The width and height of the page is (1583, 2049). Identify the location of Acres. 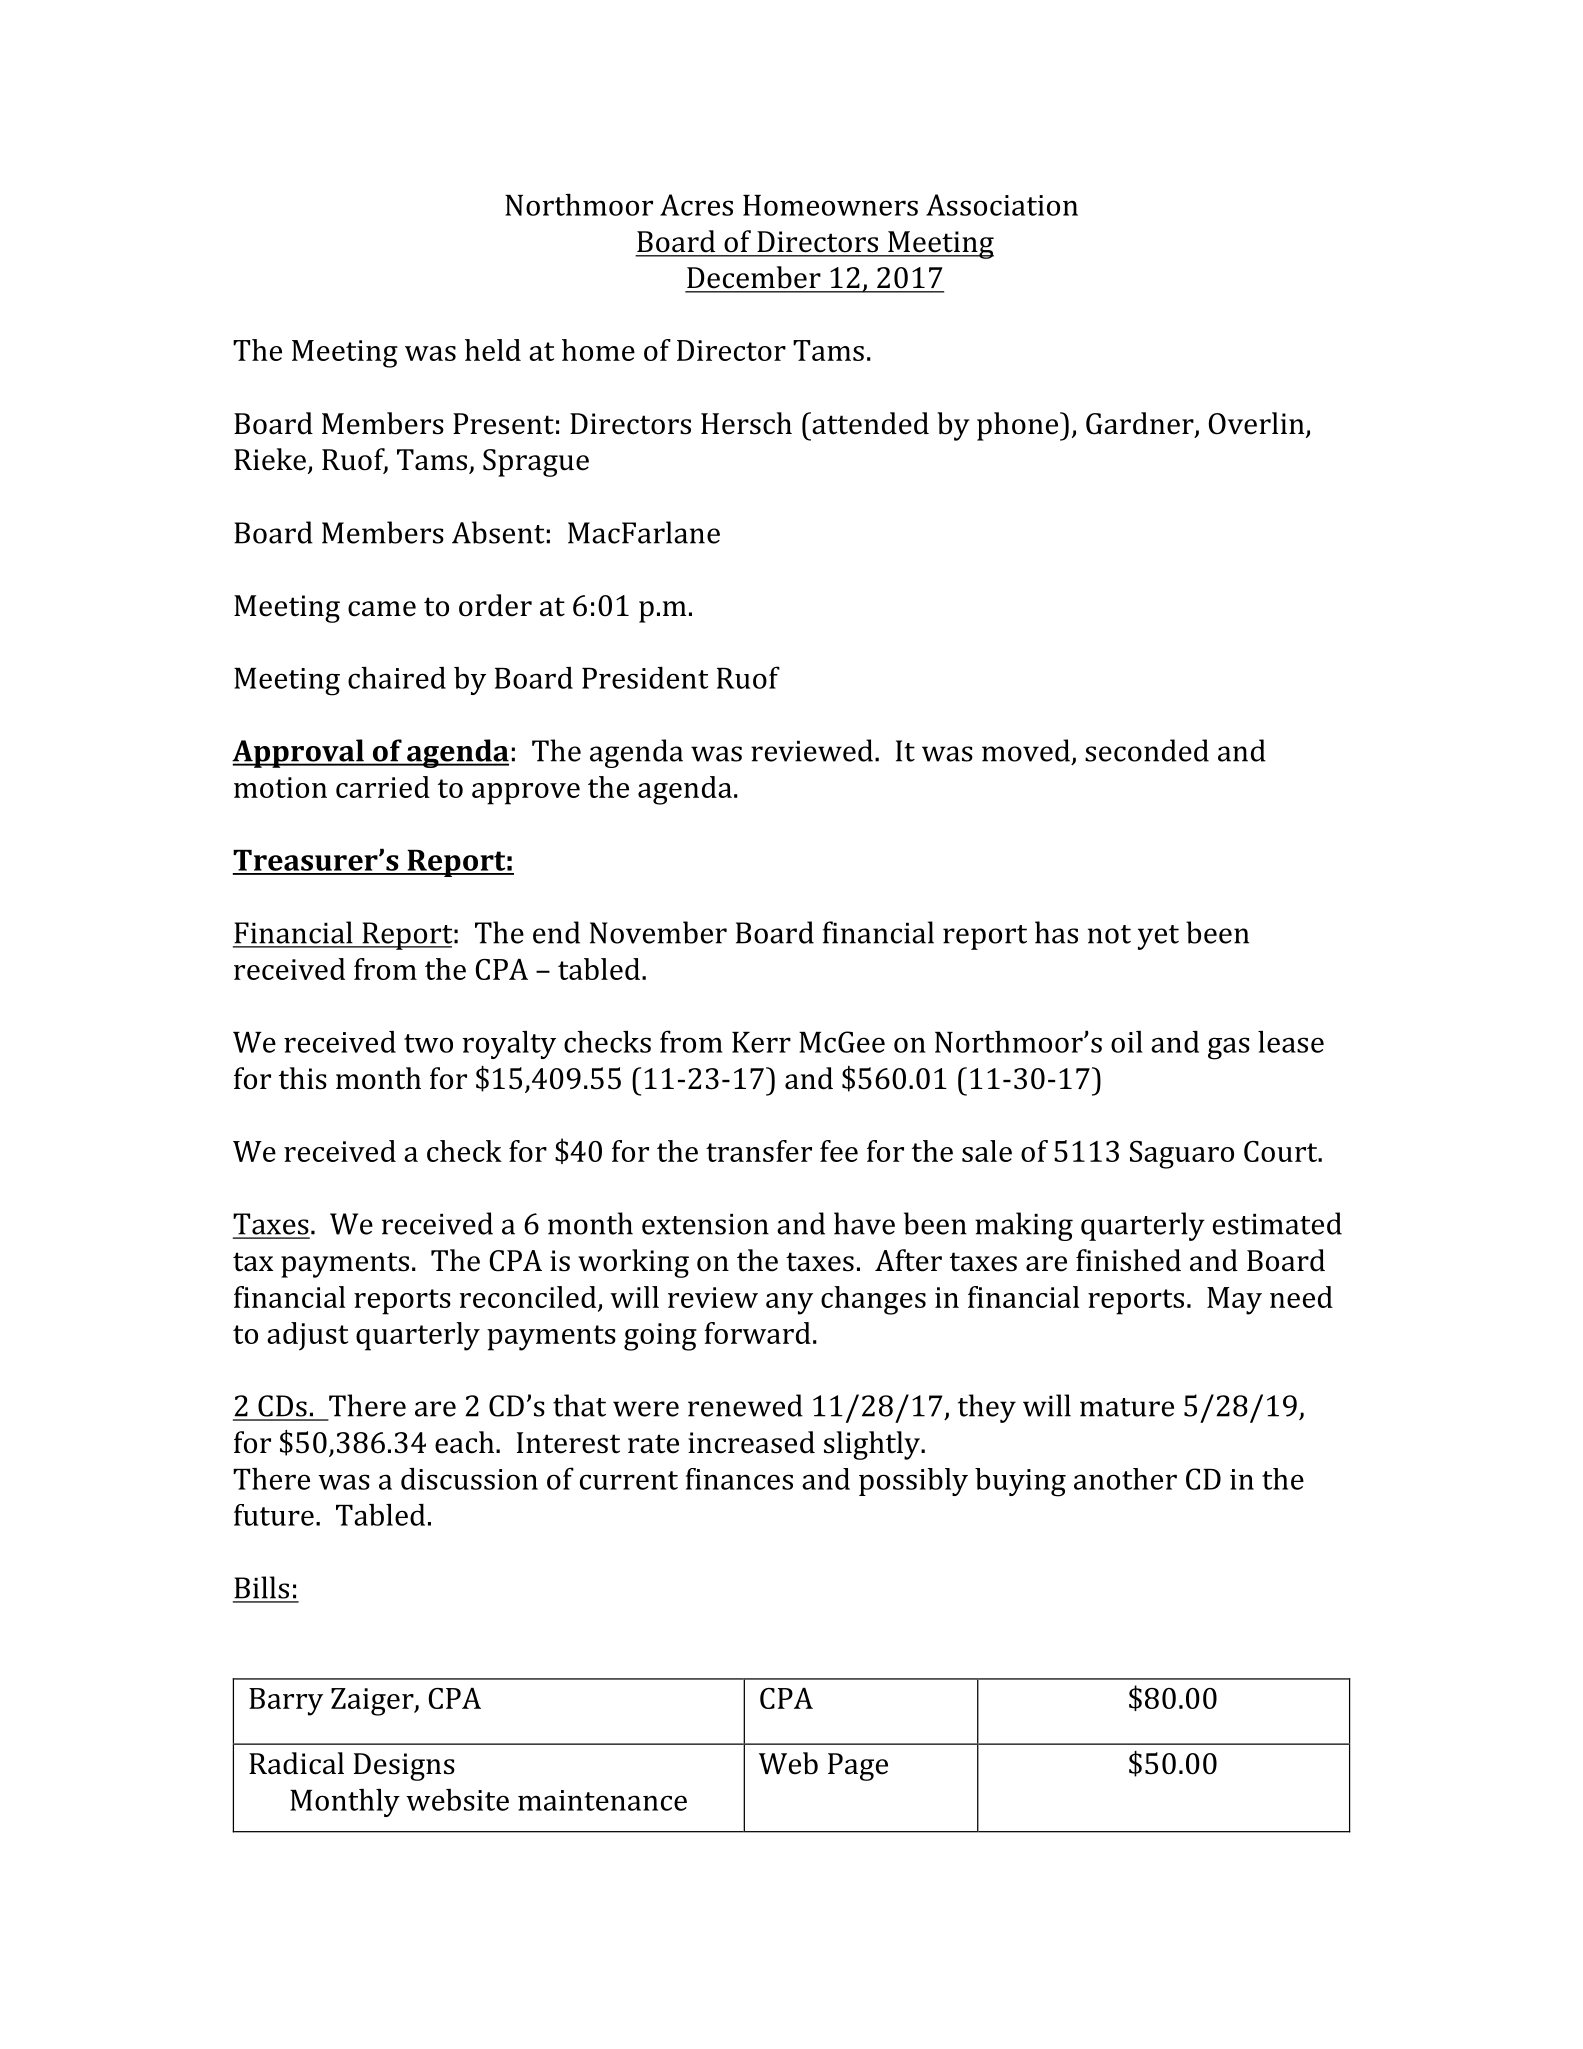
(696, 205).
